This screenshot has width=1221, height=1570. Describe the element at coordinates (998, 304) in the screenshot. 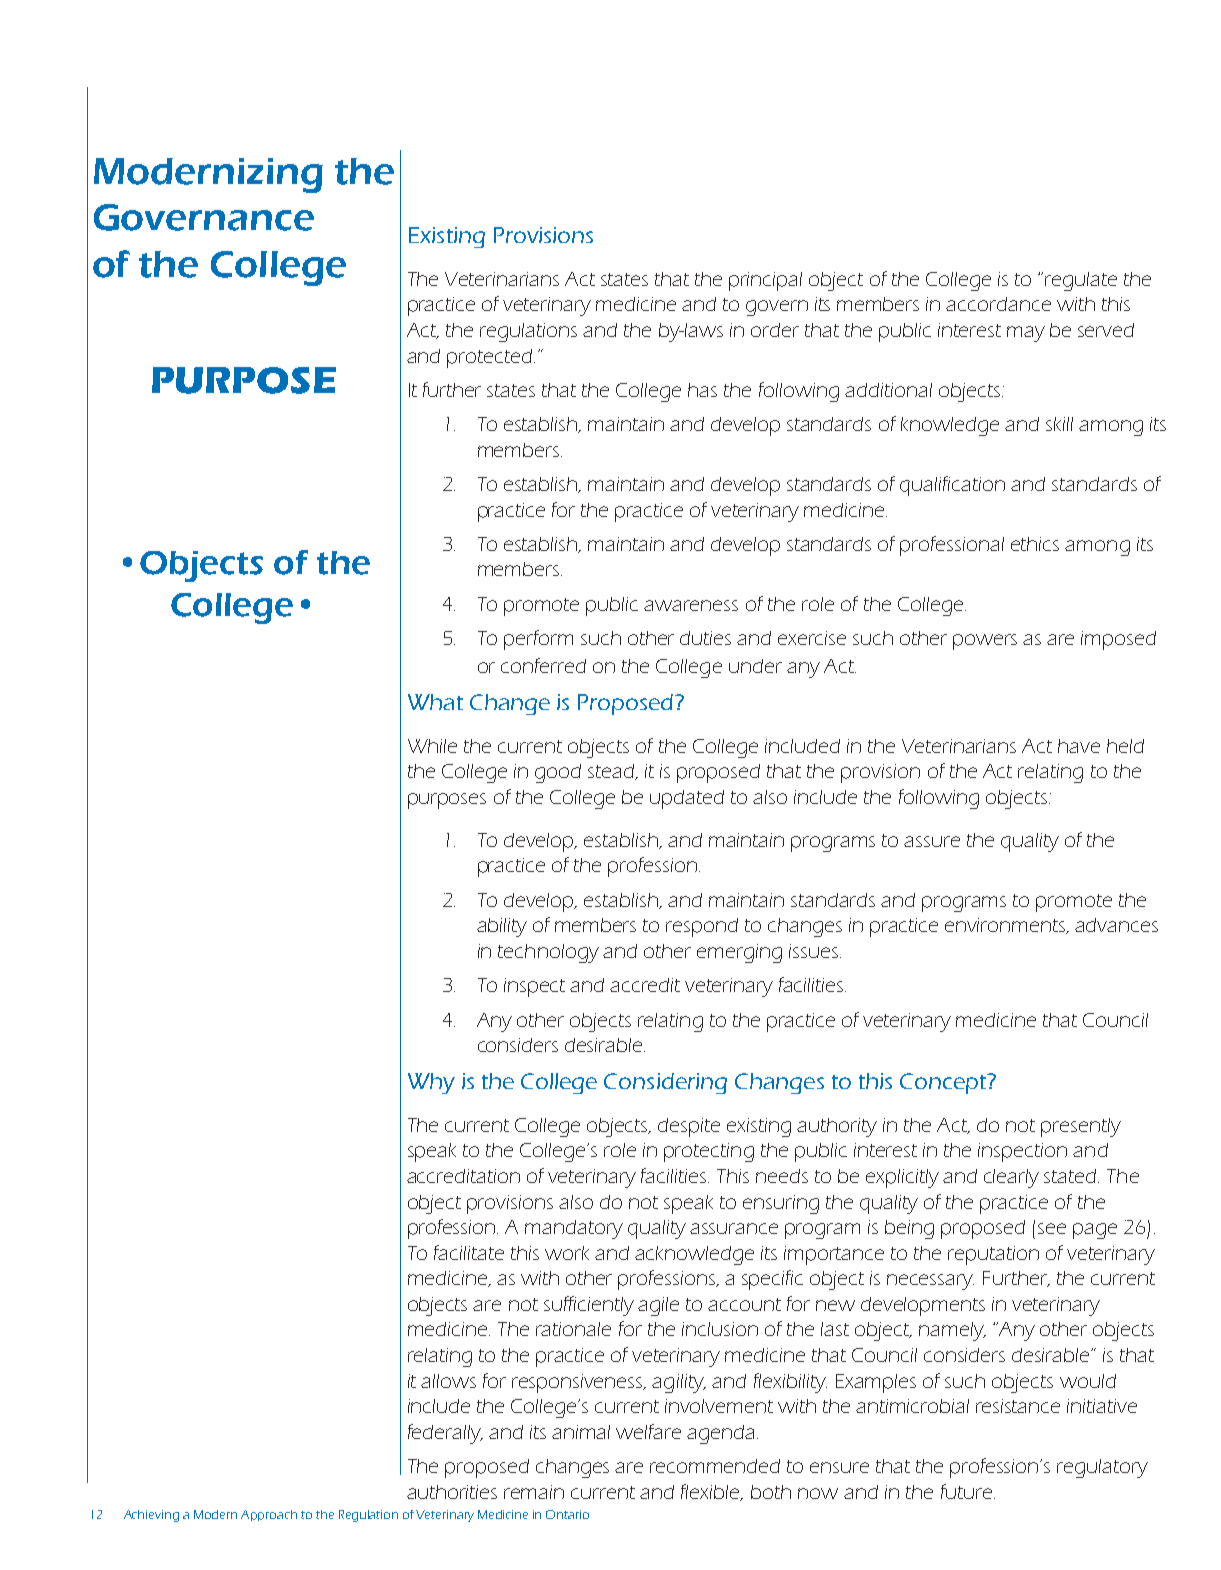

I see `accordance` at that location.
